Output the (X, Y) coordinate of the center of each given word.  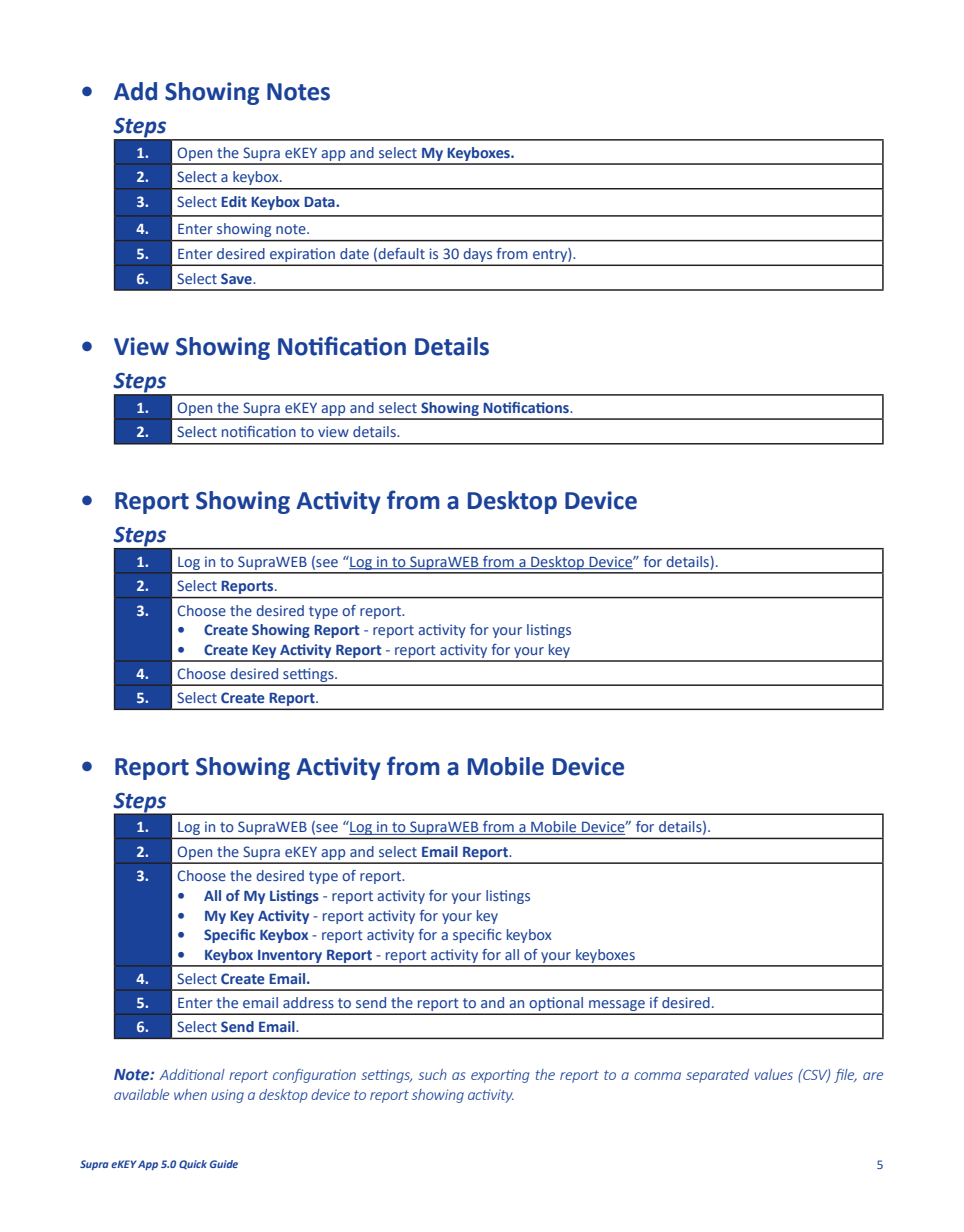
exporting (500, 1076)
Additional (192, 1074)
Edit (234, 201)
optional (556, 1005)
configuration (314, 1076)
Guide (224, 1164)
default (401, 253)
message (617, 1007)
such (433, 1074)
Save (237, 278)
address (308, 1002)
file (845, 1076)
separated (717, 1076)
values (774, 1074)
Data (320, 202)
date (354, 253)
